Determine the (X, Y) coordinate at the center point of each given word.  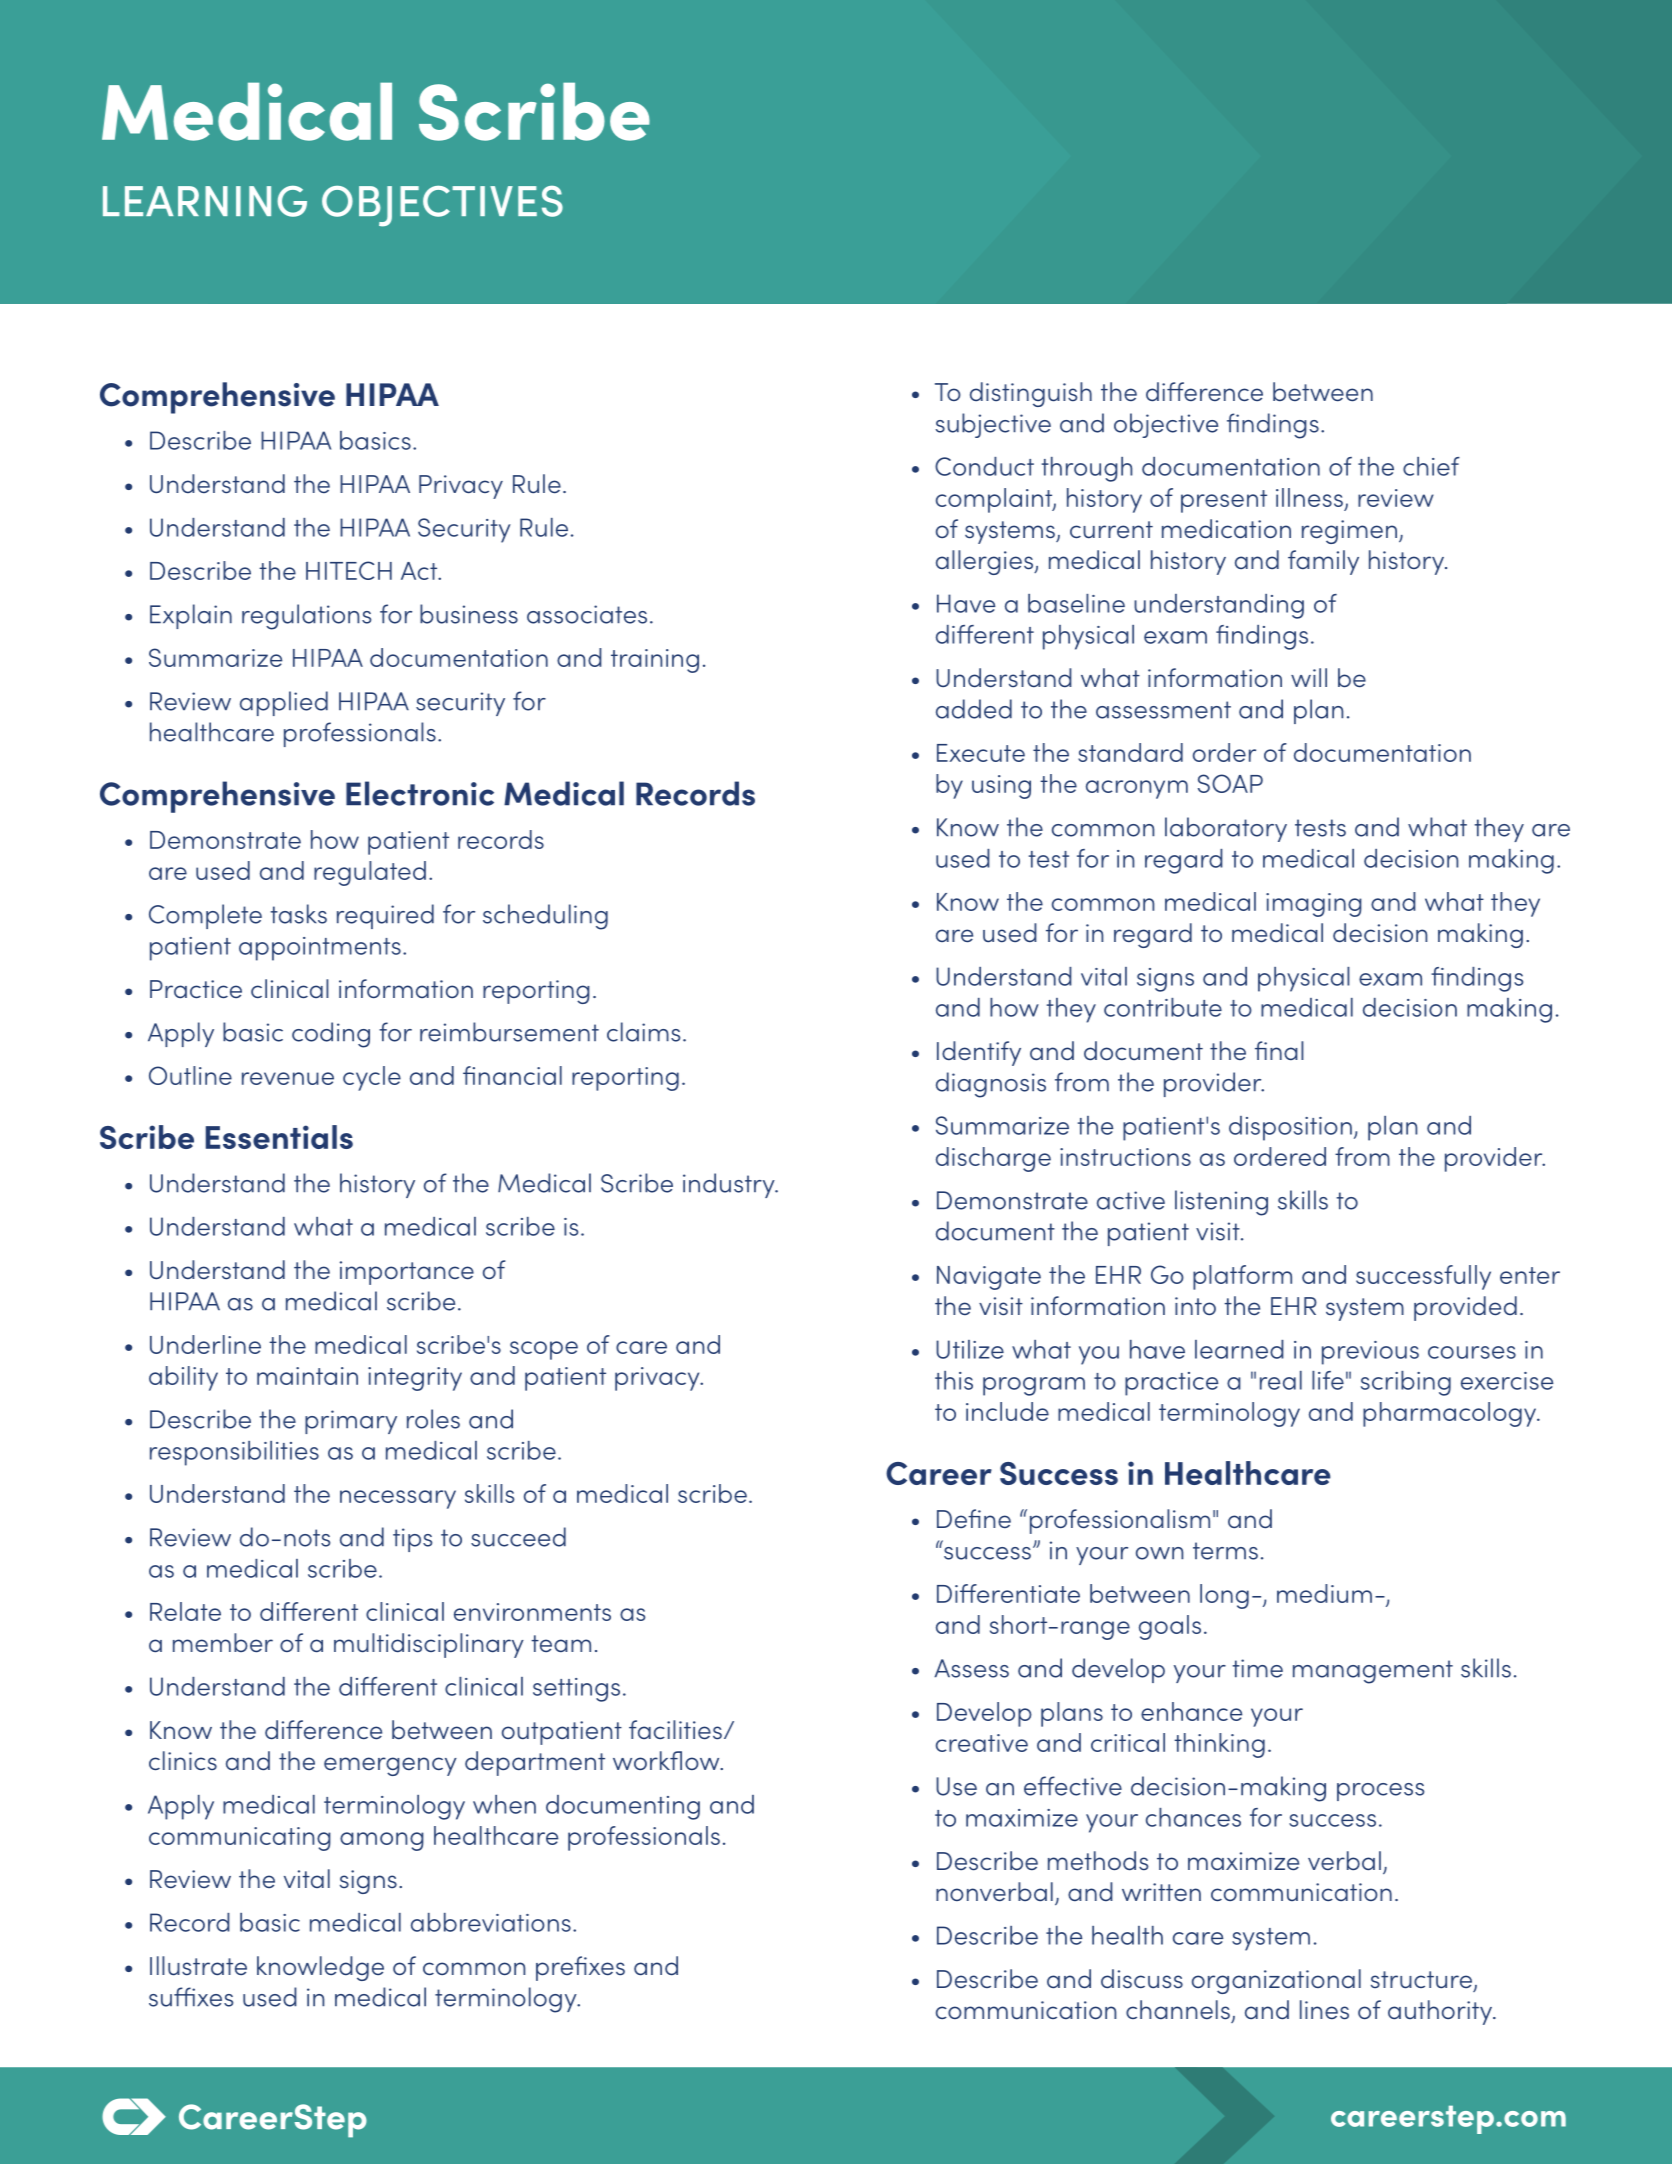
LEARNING (205, 201)
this (954, 1380)
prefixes (580, 1968)
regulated (370, 873)
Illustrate (198, 1966)
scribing (1406, 1383)
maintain (307, 1376)
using (1001, 787)
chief (1431, 466)
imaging (1314, 905)
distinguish (1031, 394)
